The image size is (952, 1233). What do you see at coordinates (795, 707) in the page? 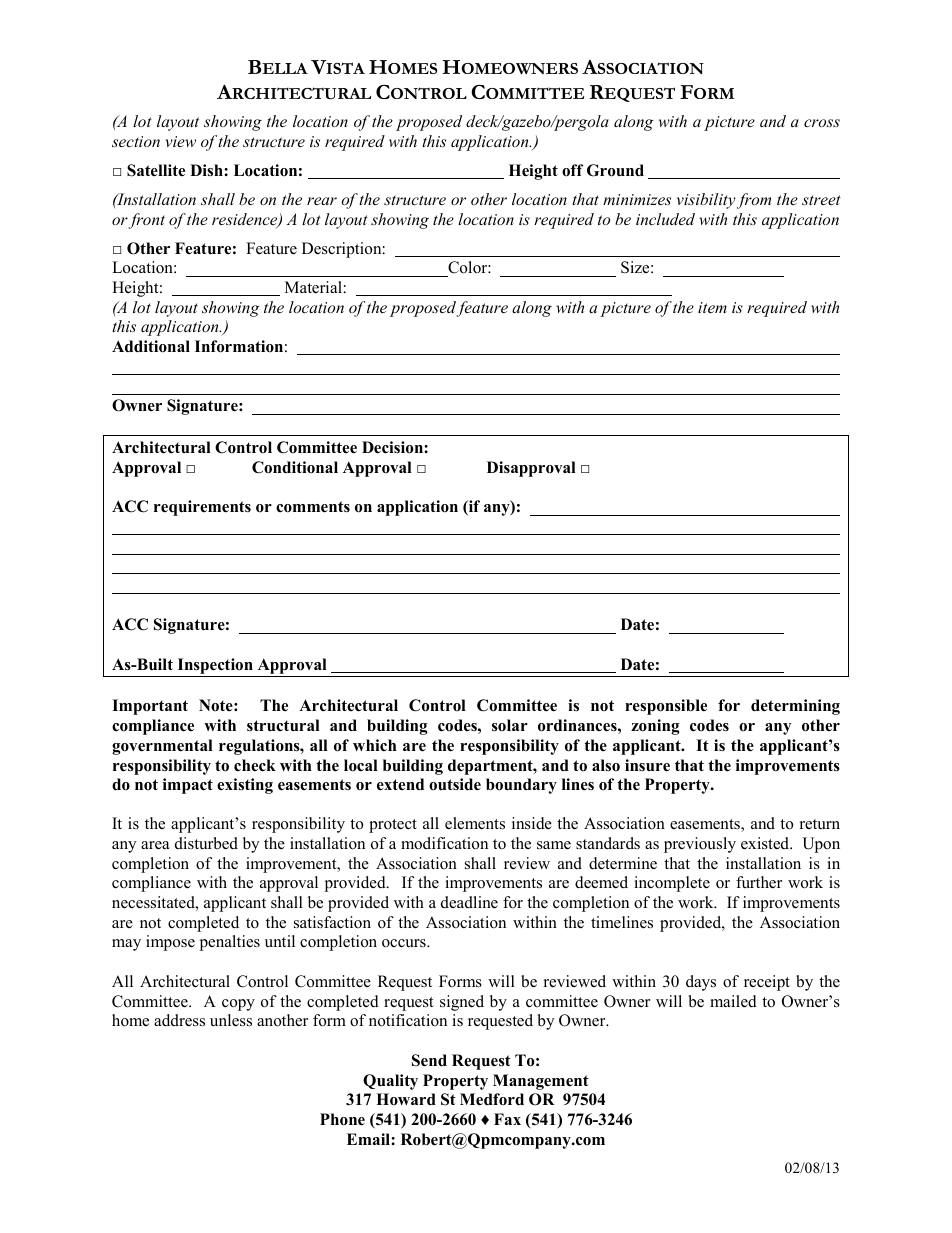
I see `determining` at bounding box center [795, 707].
